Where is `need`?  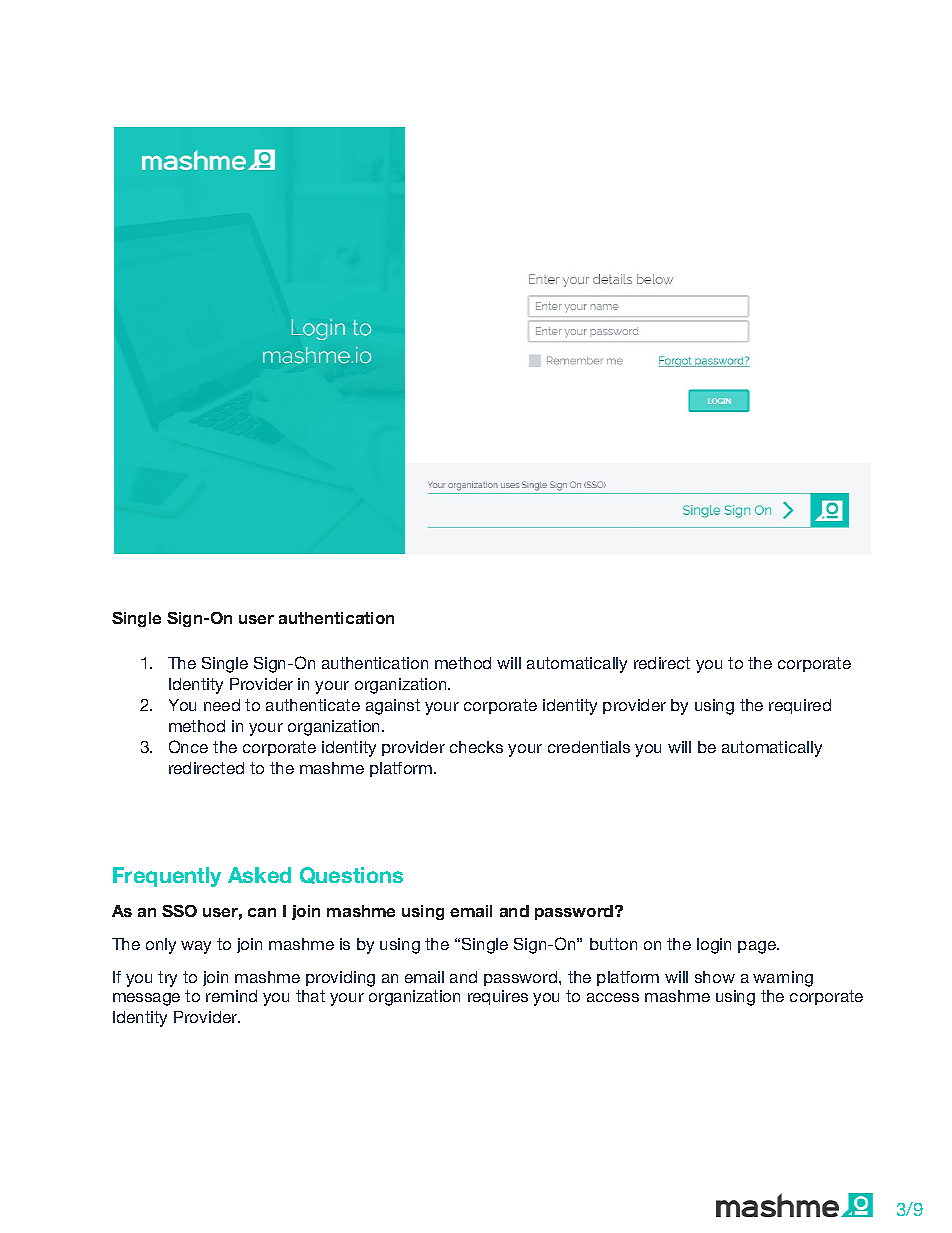
need is located at coordinates (222, 705).
